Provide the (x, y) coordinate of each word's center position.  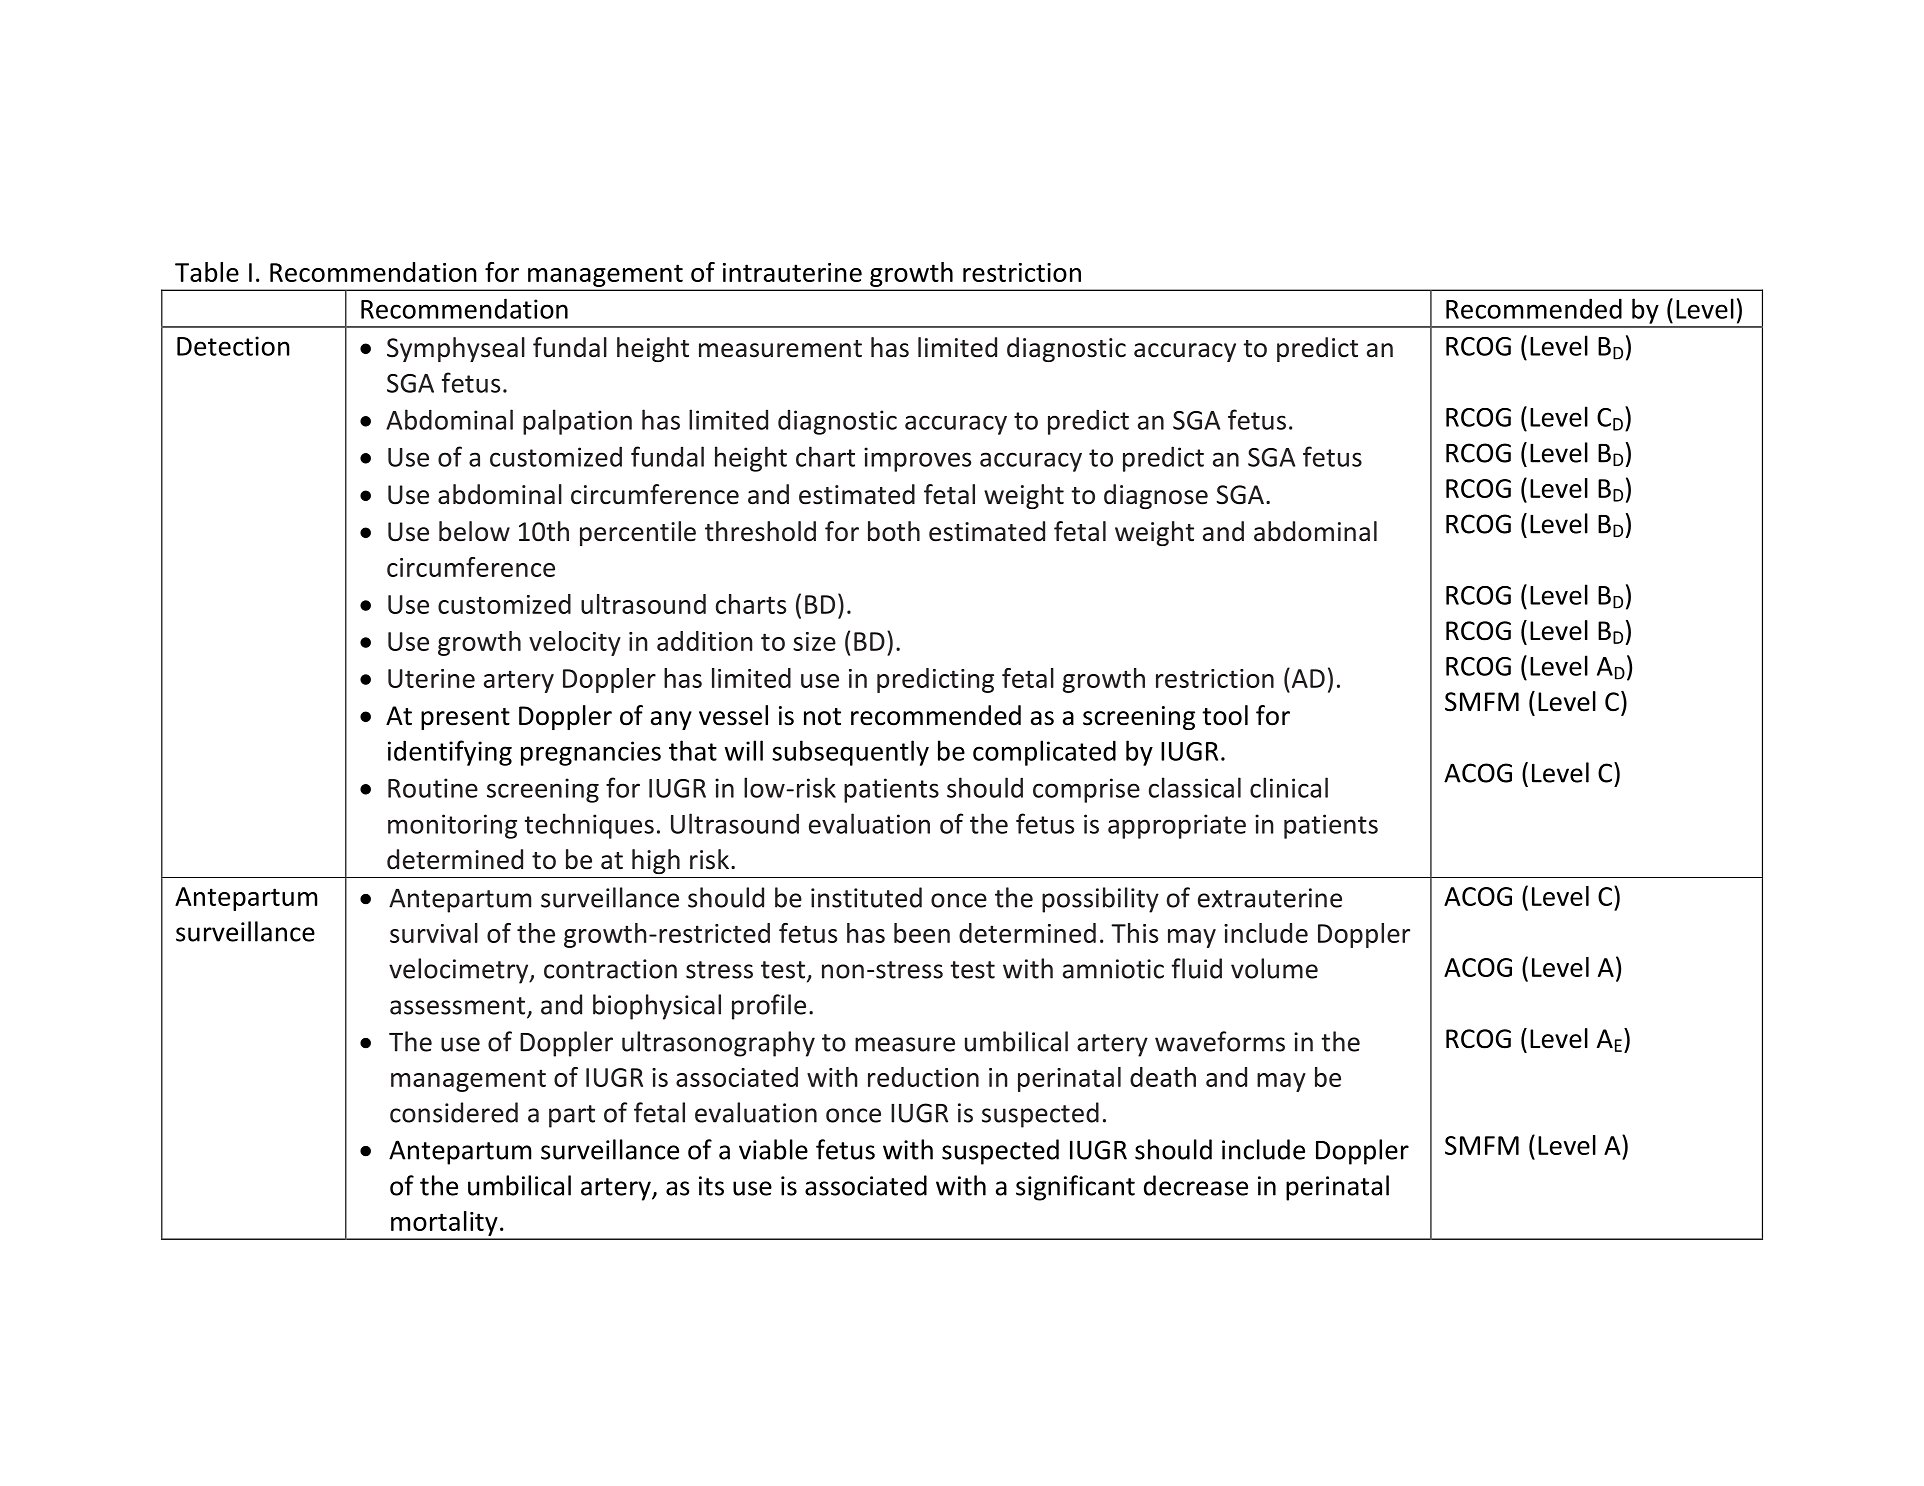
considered (454, 1112)
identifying (450, 753)
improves (917, 459)
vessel (733, 715)
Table (207, 272)
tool (1225, 715)
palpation (577, 422)
